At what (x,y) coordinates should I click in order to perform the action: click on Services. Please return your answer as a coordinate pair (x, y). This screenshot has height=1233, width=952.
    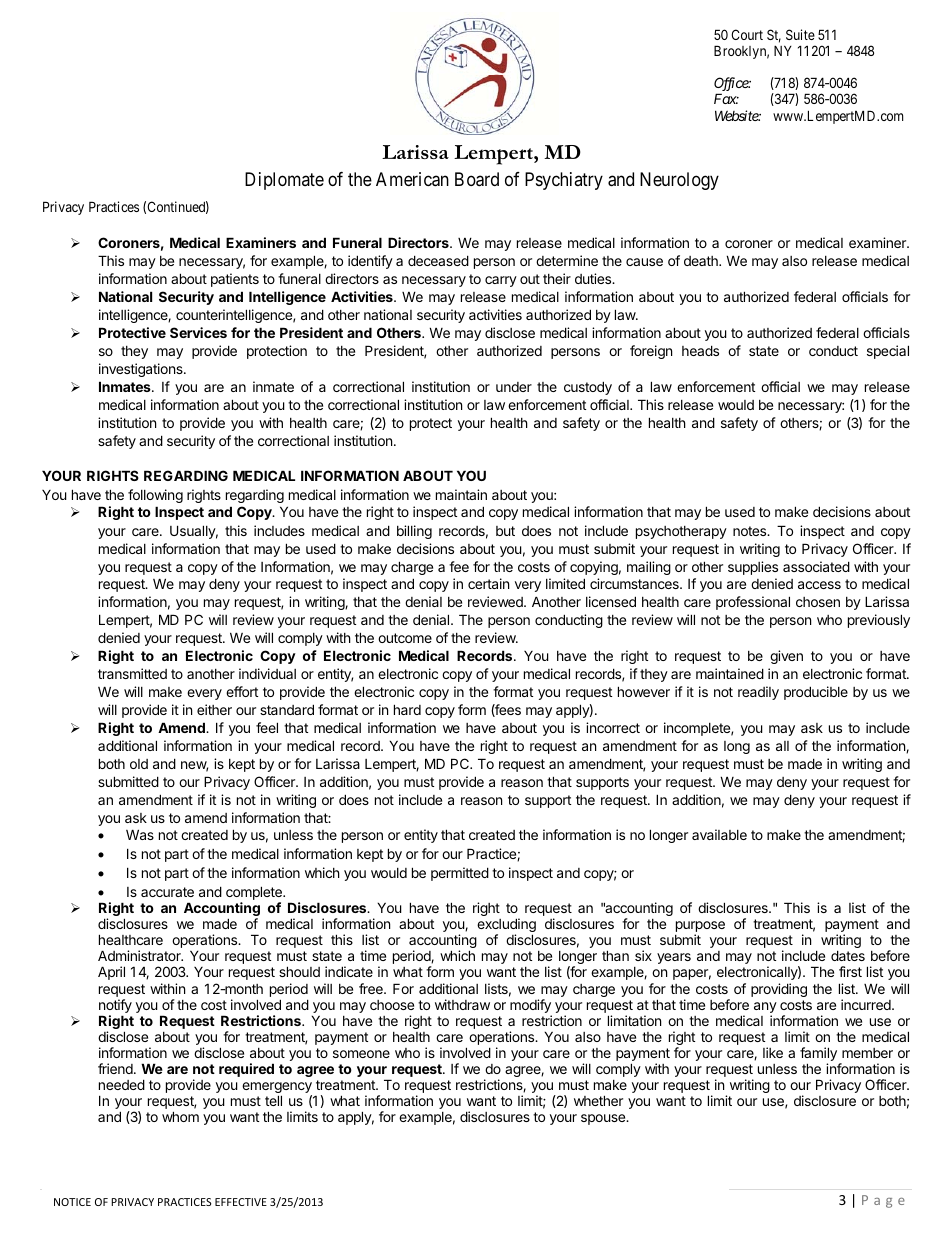
    Looking at the image, I should click on (198, 332).
